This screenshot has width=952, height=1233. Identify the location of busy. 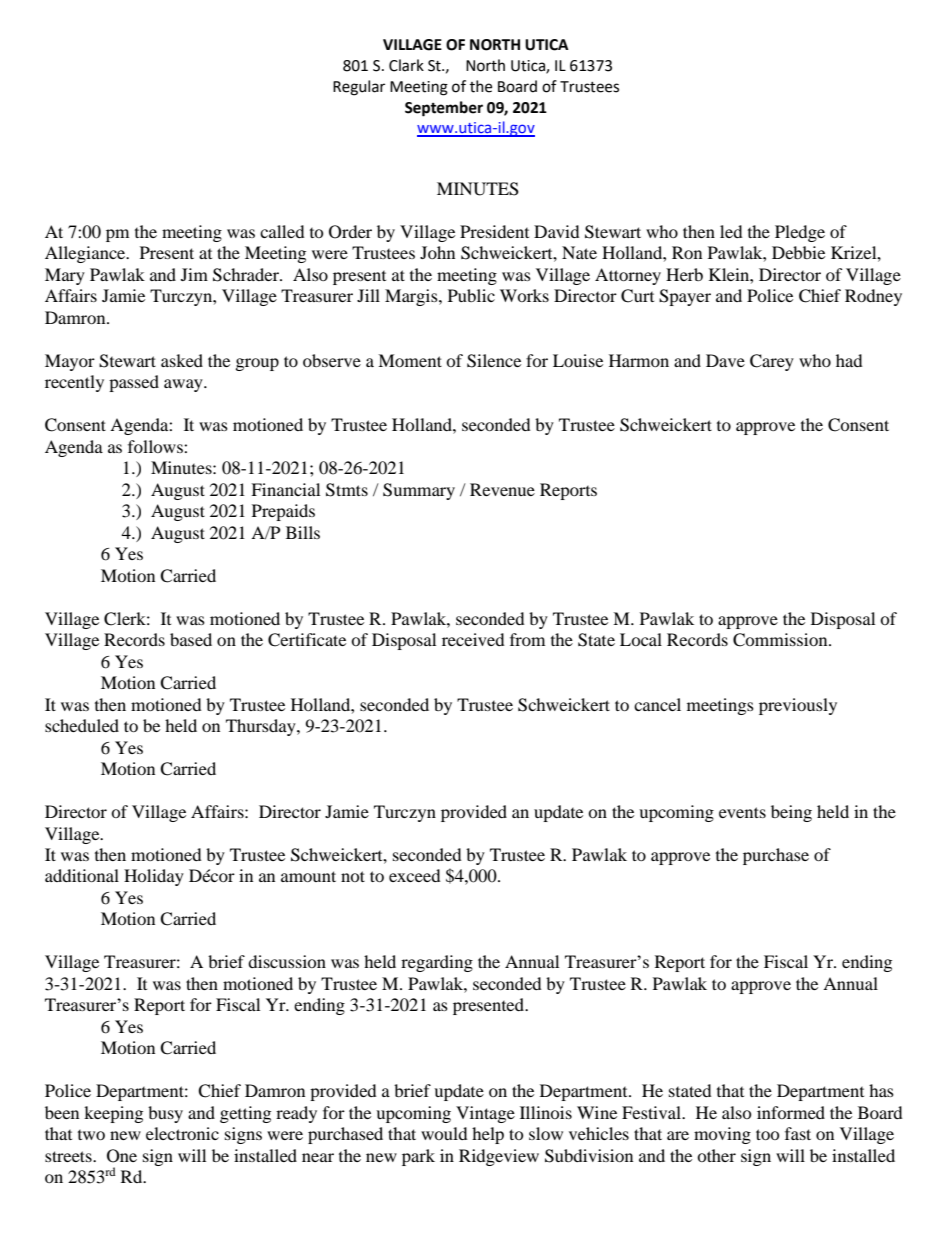
(165, 1114).
